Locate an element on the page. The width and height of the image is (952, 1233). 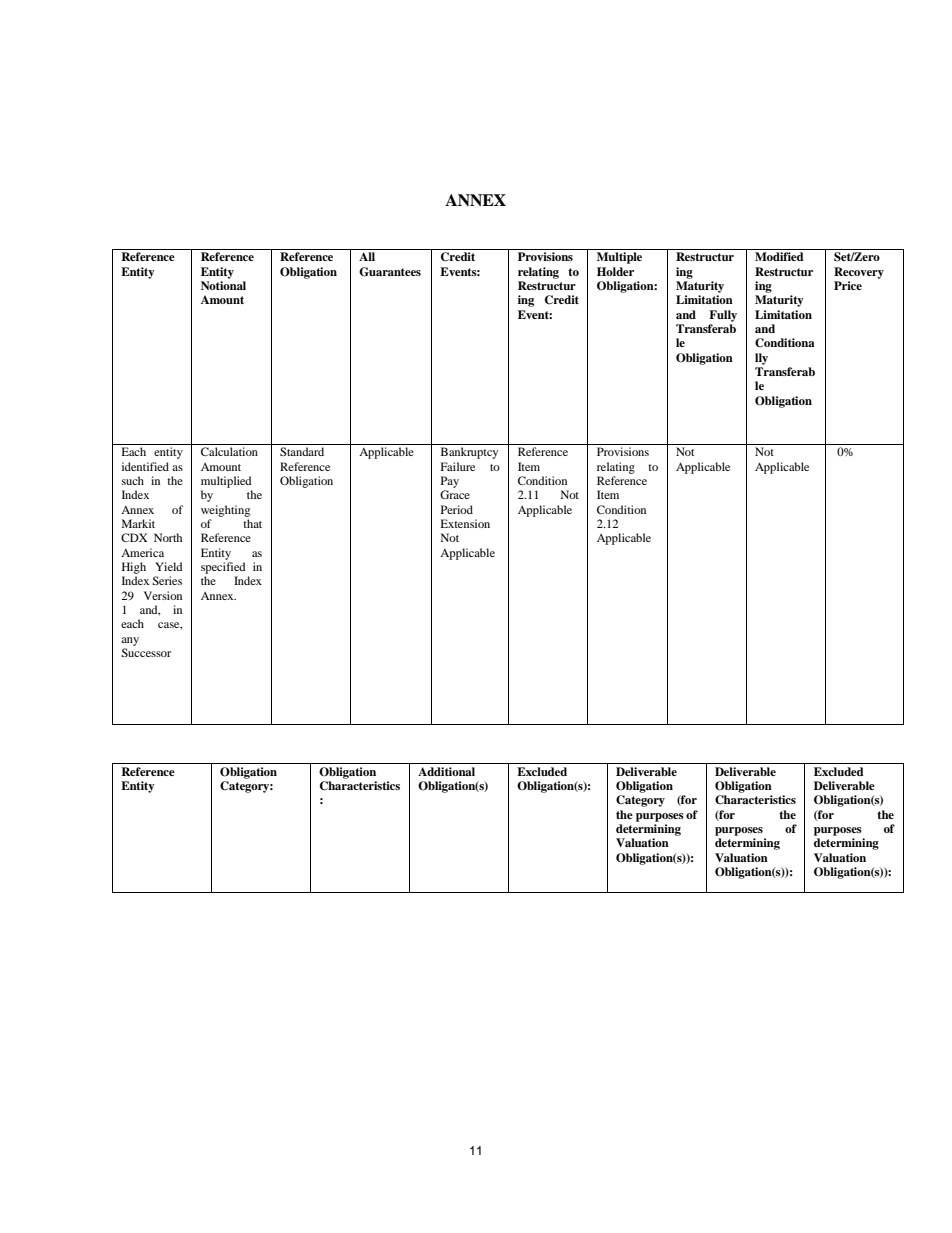
Failure is located at coordinates (458, 466).
